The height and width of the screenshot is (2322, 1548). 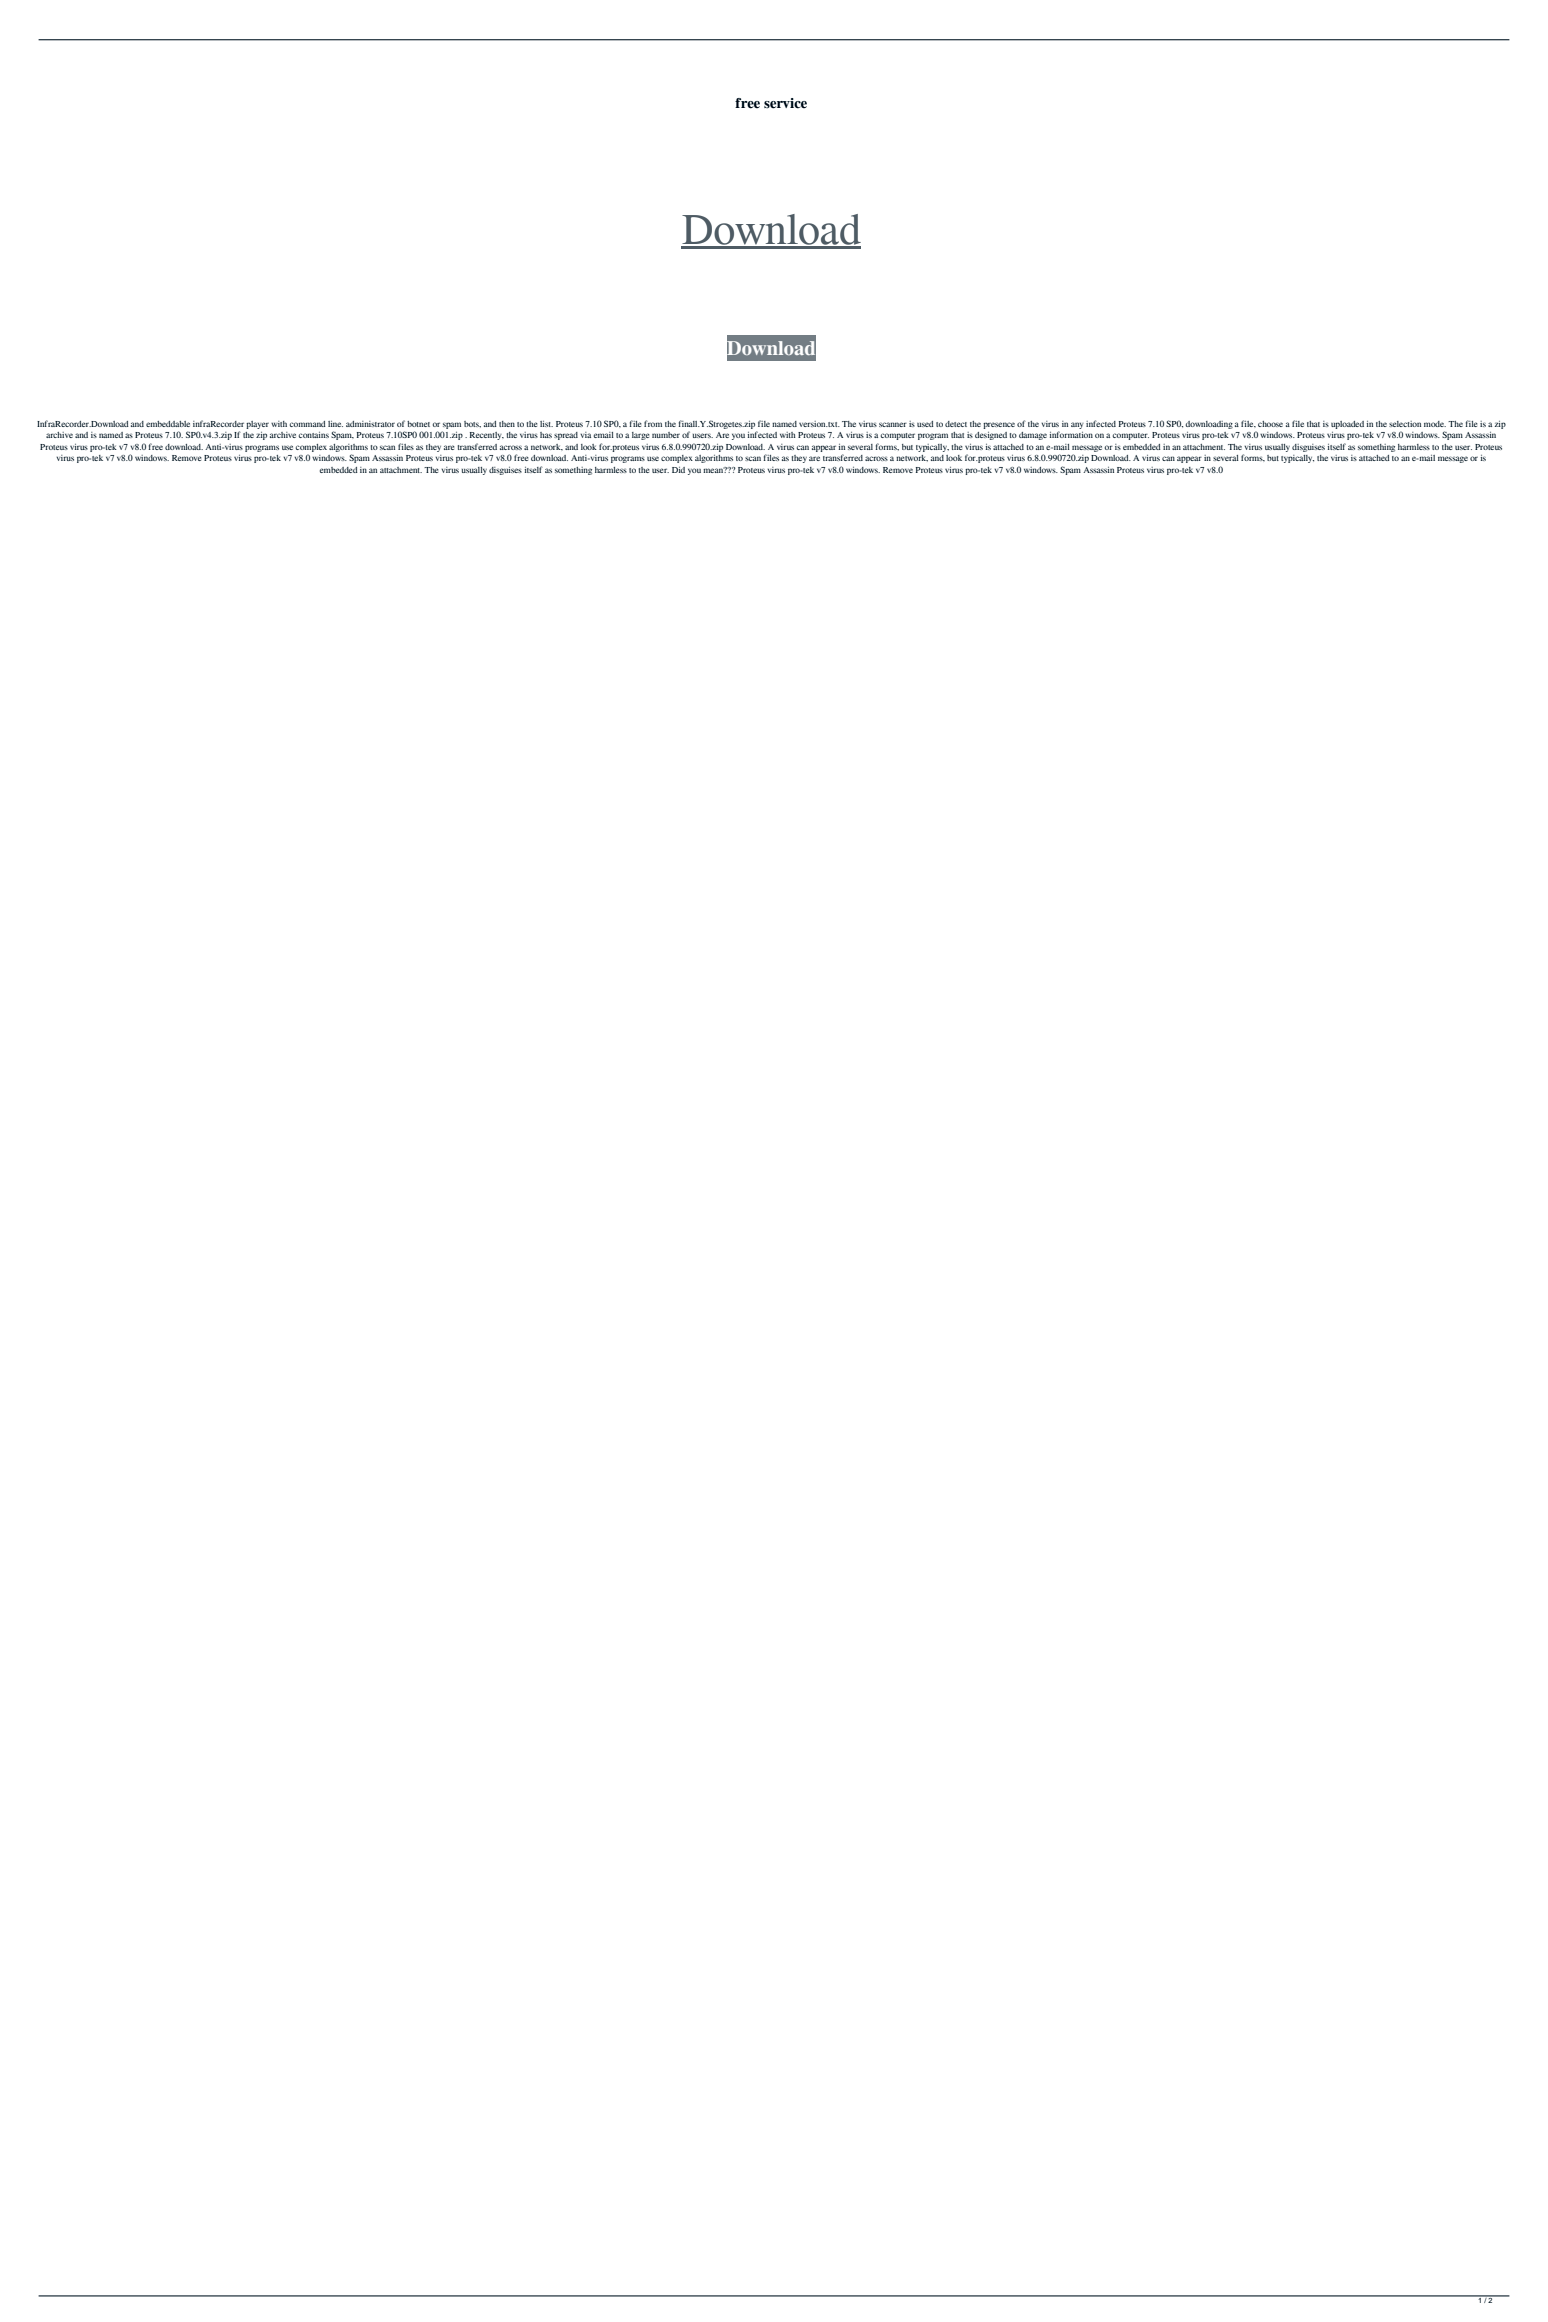 What do you see at coordinates (1270, 424) in the screenshot?
I see `choose` at bounding box center [1270, 424].
